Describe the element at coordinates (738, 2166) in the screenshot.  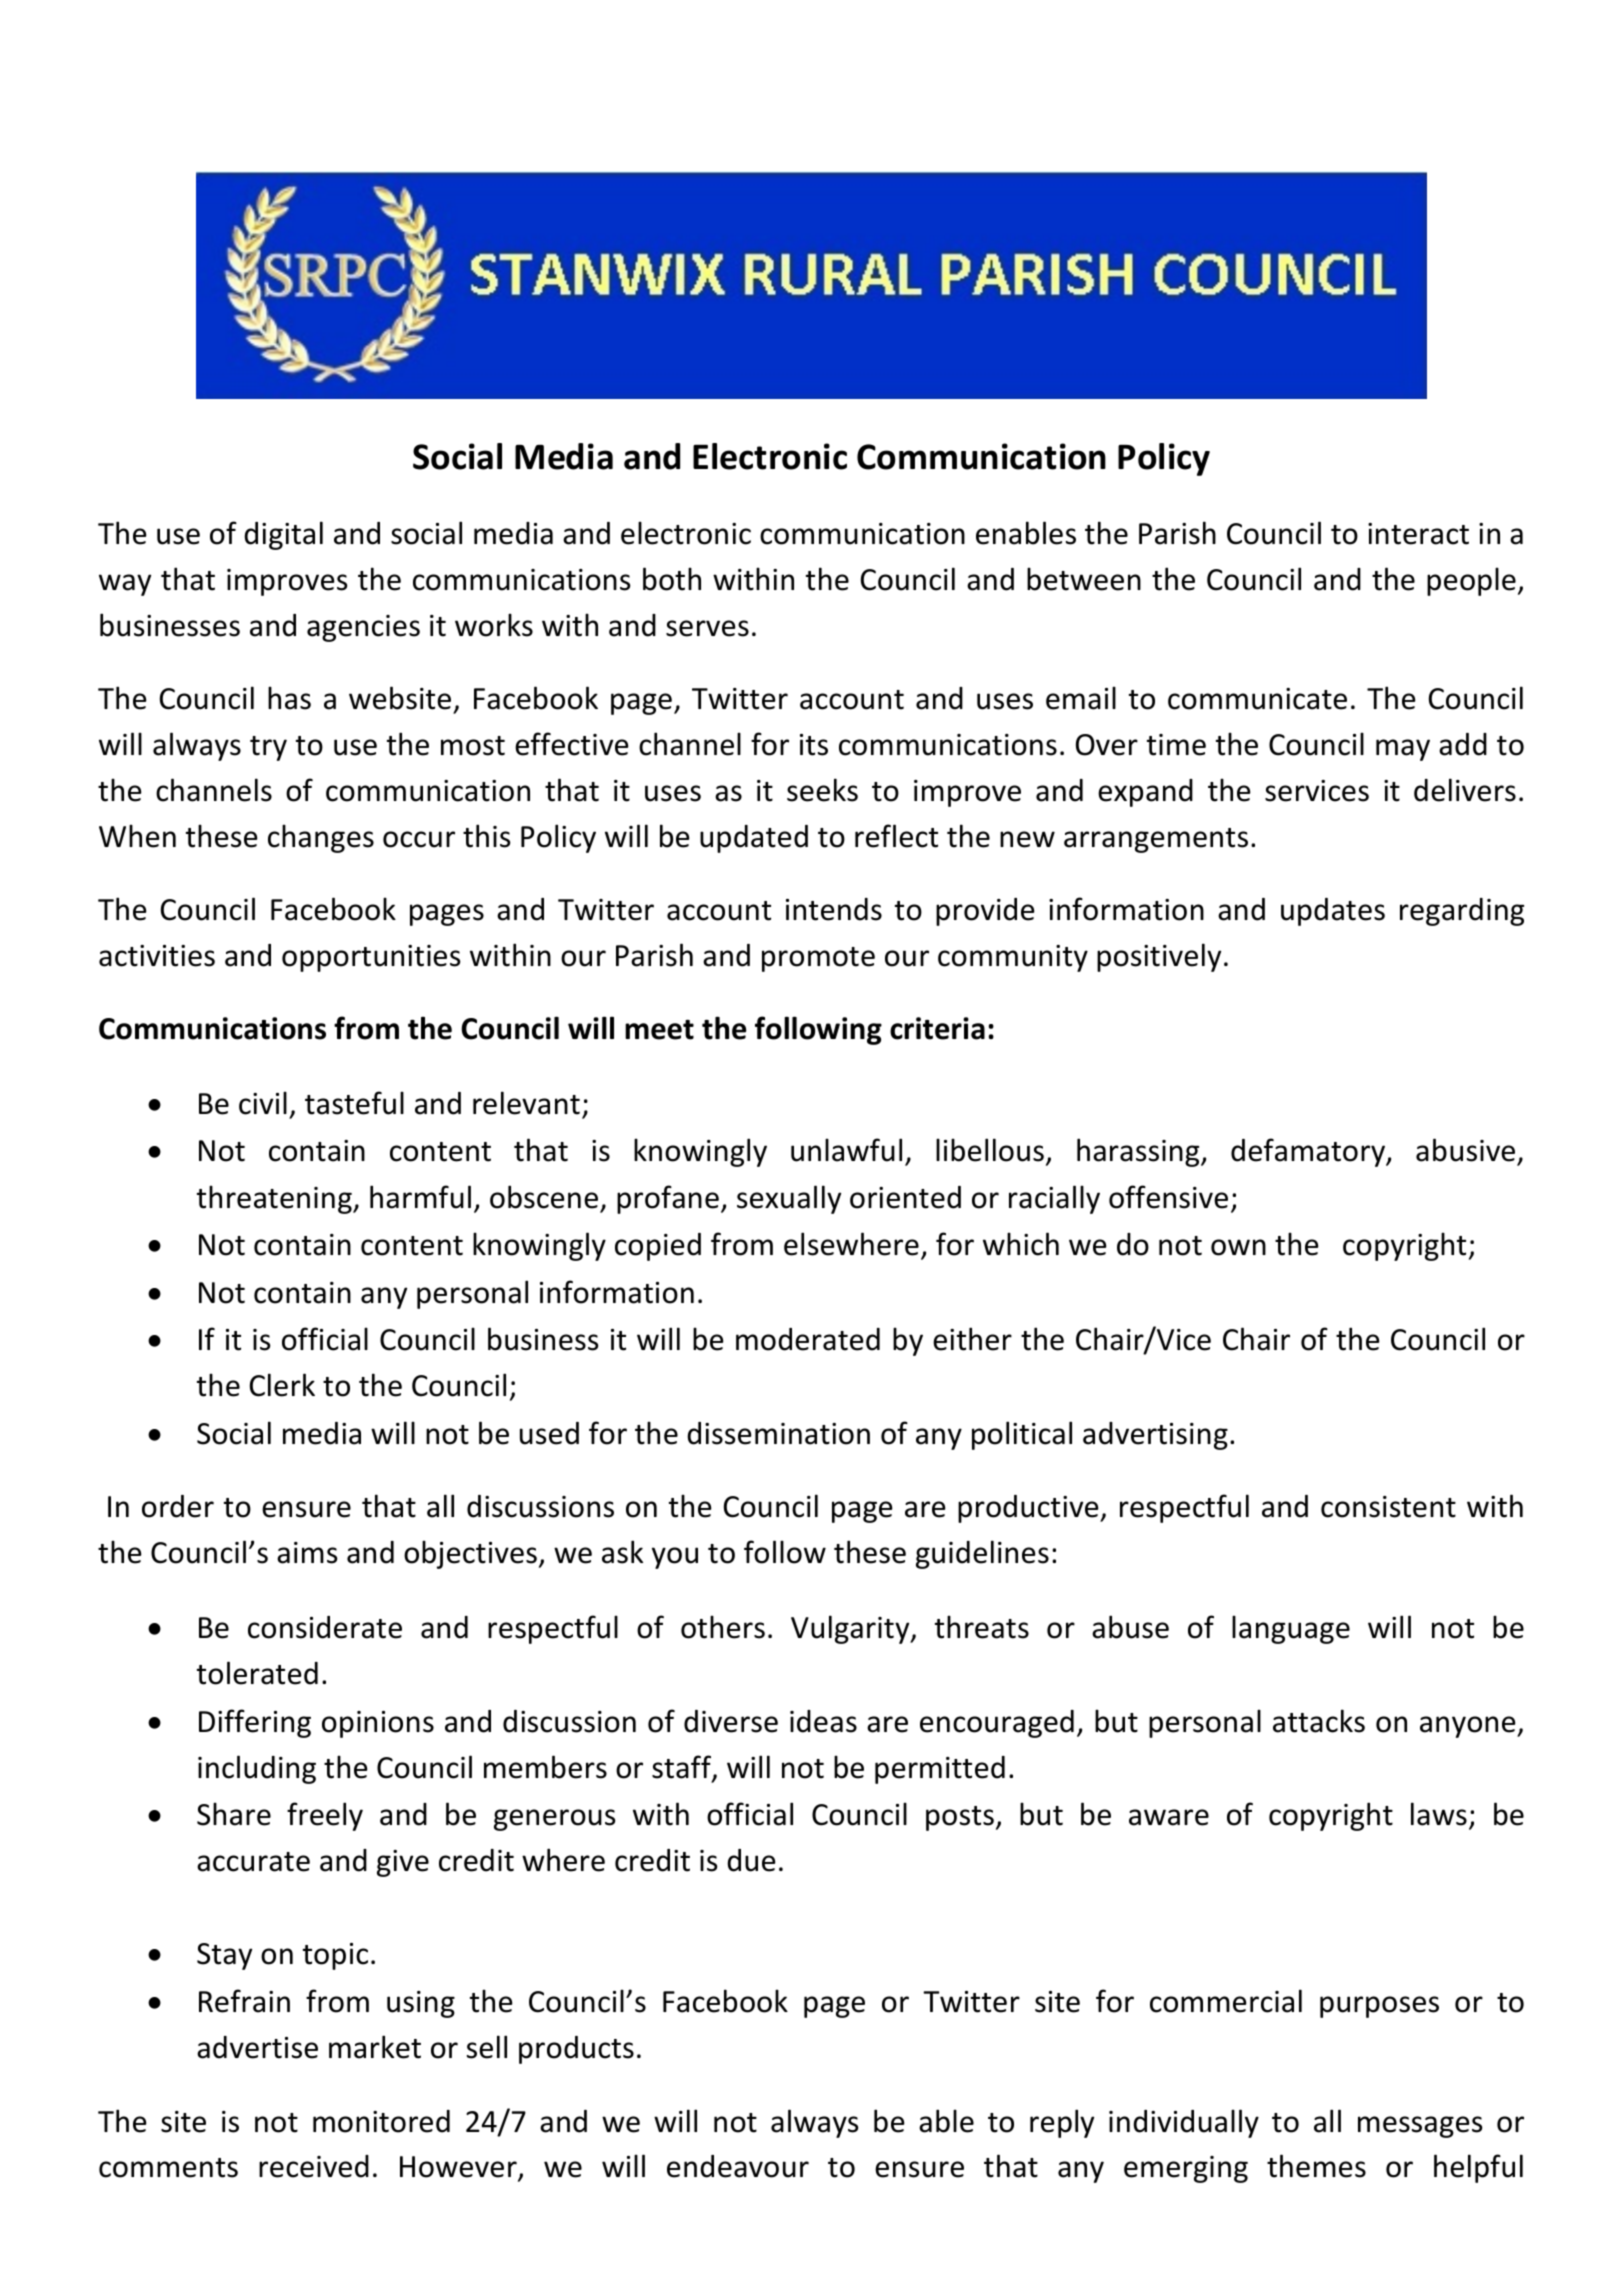
I see `endeavour` at that location.
